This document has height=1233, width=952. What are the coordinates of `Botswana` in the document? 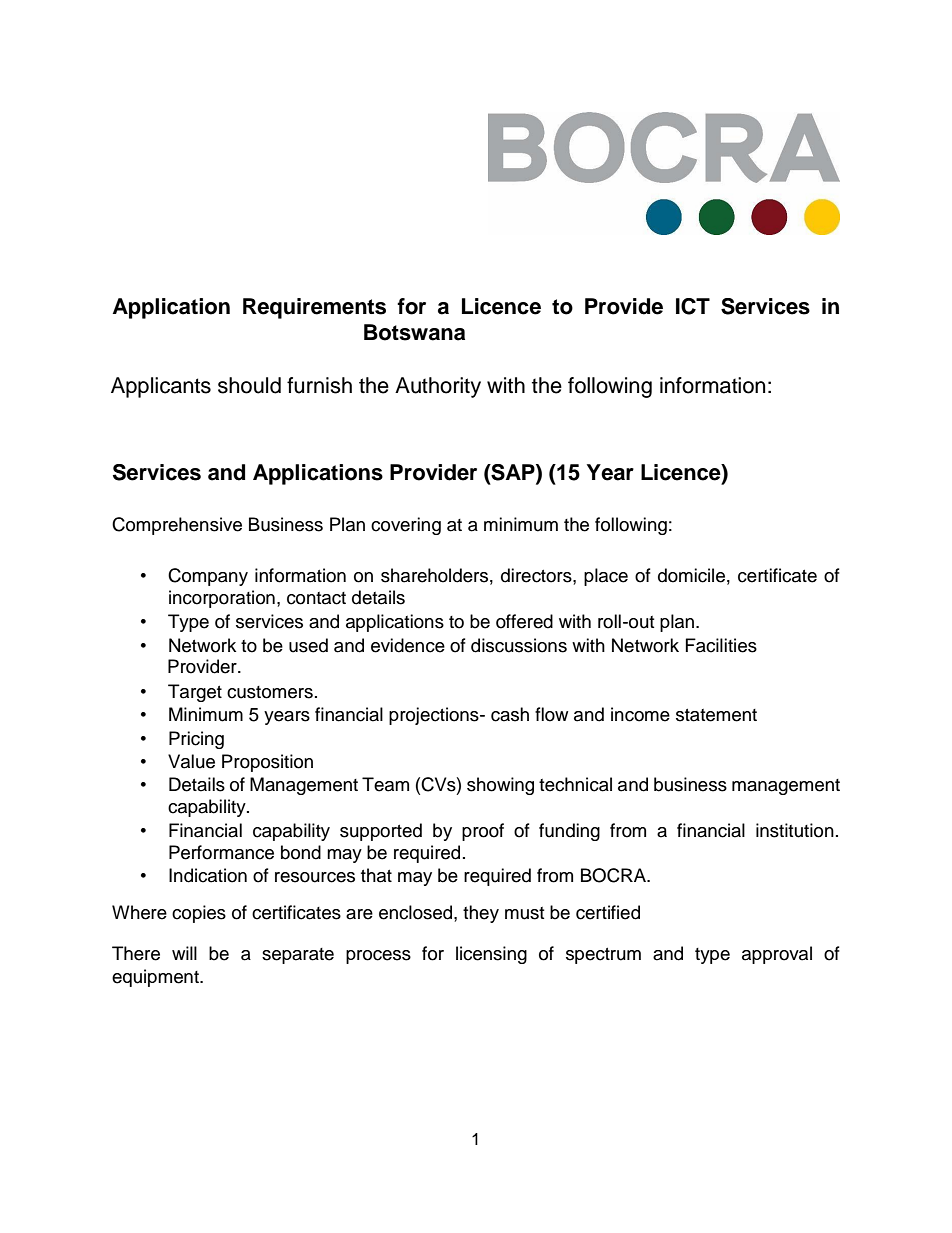 It's located at (414, 332).
